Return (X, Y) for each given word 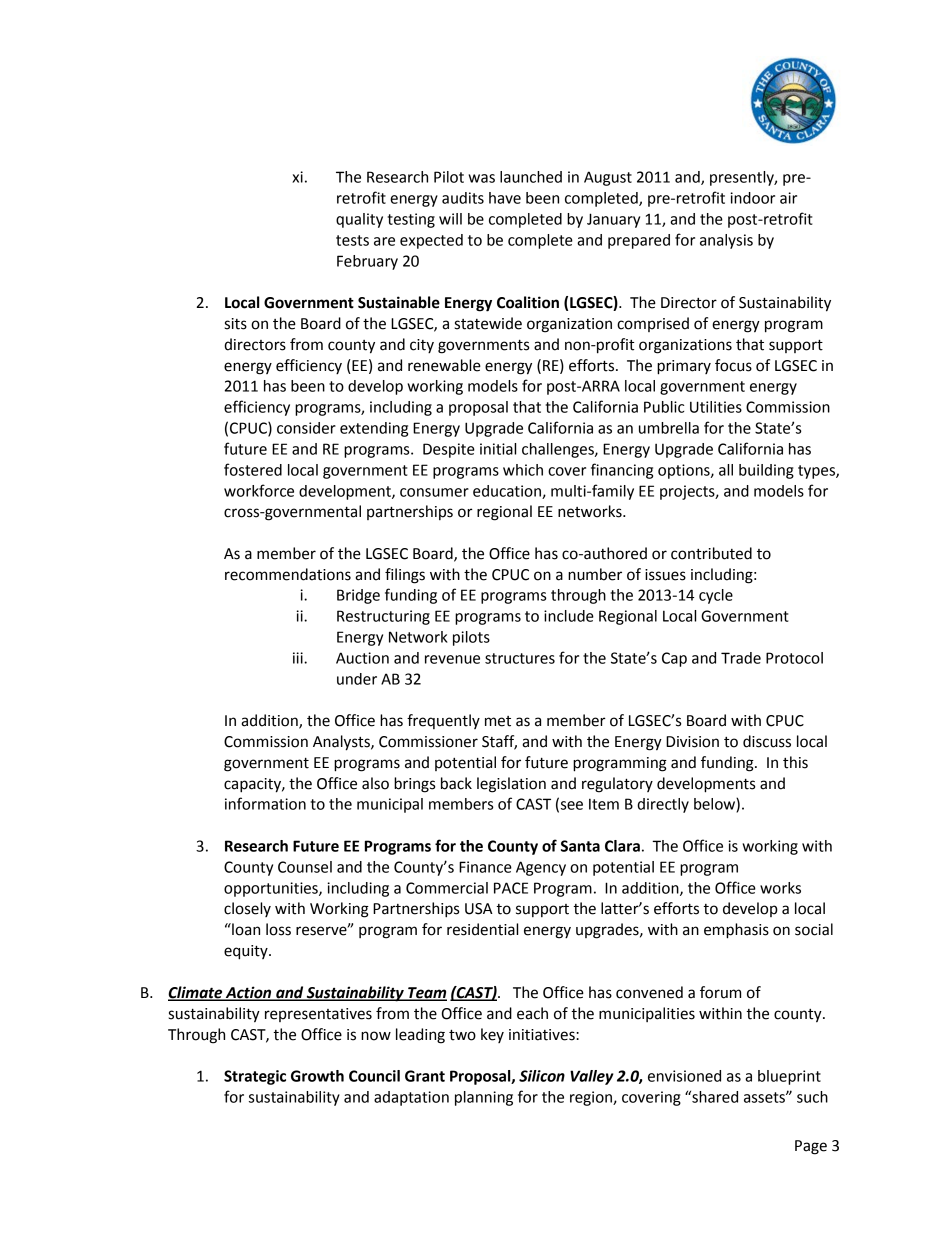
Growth (317, 1076)
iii (299, 658)
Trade (741, 658)
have (505, 198)
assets (765, 1097)
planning (484, 1098)
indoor (752, 198)
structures (520, 658)
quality (359, 220)
